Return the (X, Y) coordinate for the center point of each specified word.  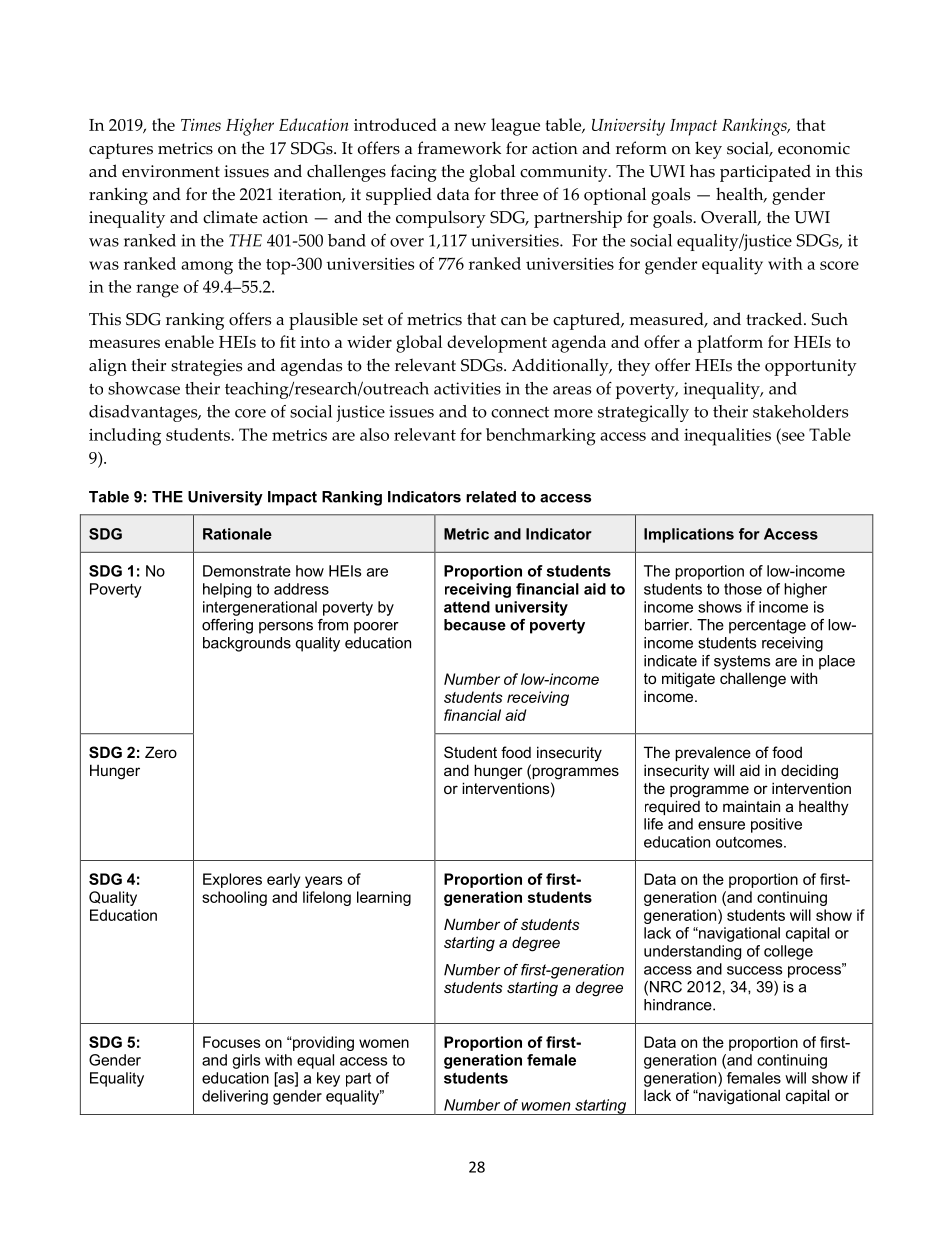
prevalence (713, 753)
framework (459, 148)
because (475, 625)
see (793, 436)
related (491, 497)
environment (171, 171)
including (125, 437)
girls (246, 1061)
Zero (161, 752)
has (702, 171)
